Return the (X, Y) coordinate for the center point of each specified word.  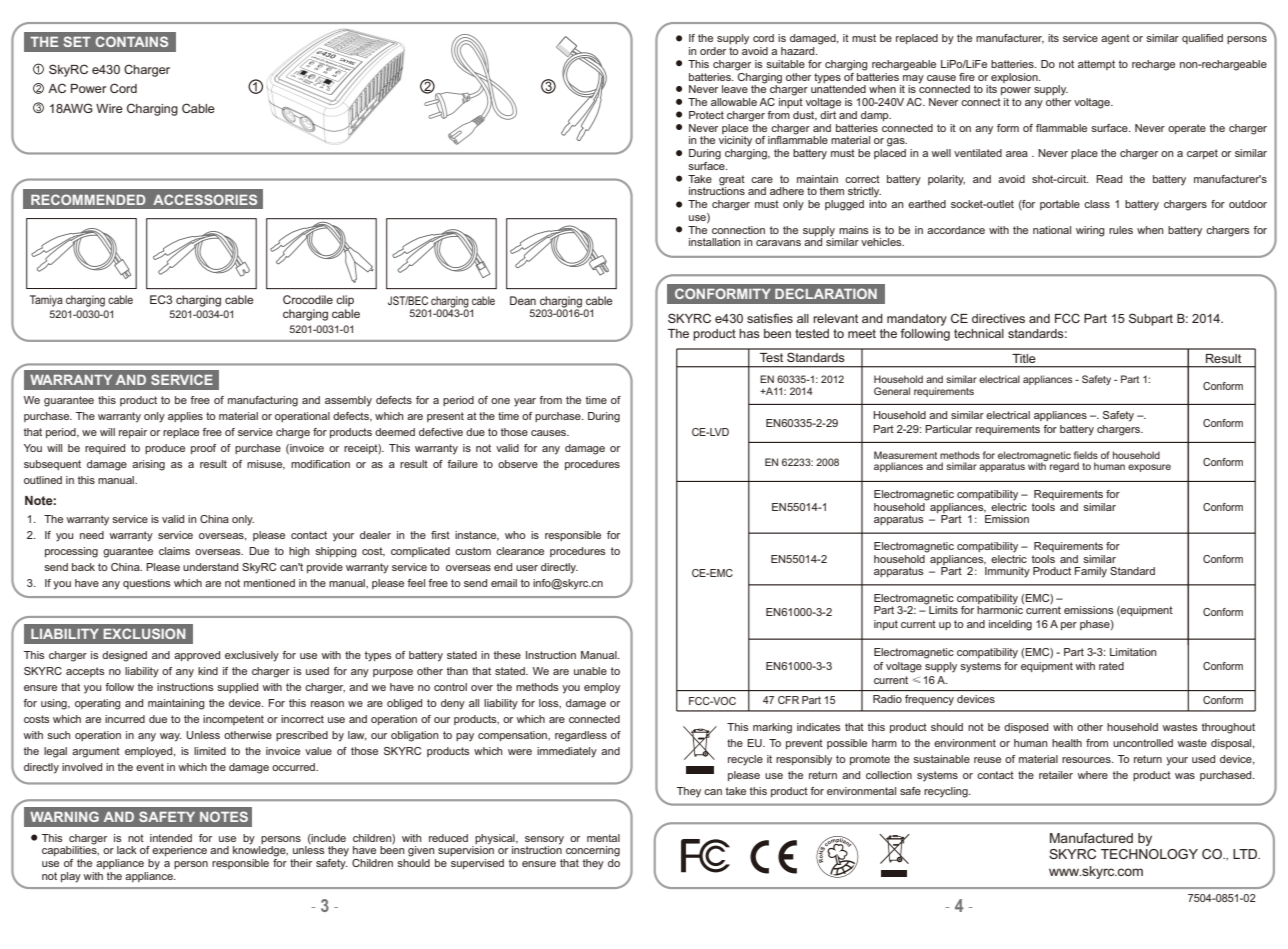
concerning (593, 851)
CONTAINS (131, 41)
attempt (1096, 65)
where (1092, 775)
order (713, 51)
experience (179, 851)
